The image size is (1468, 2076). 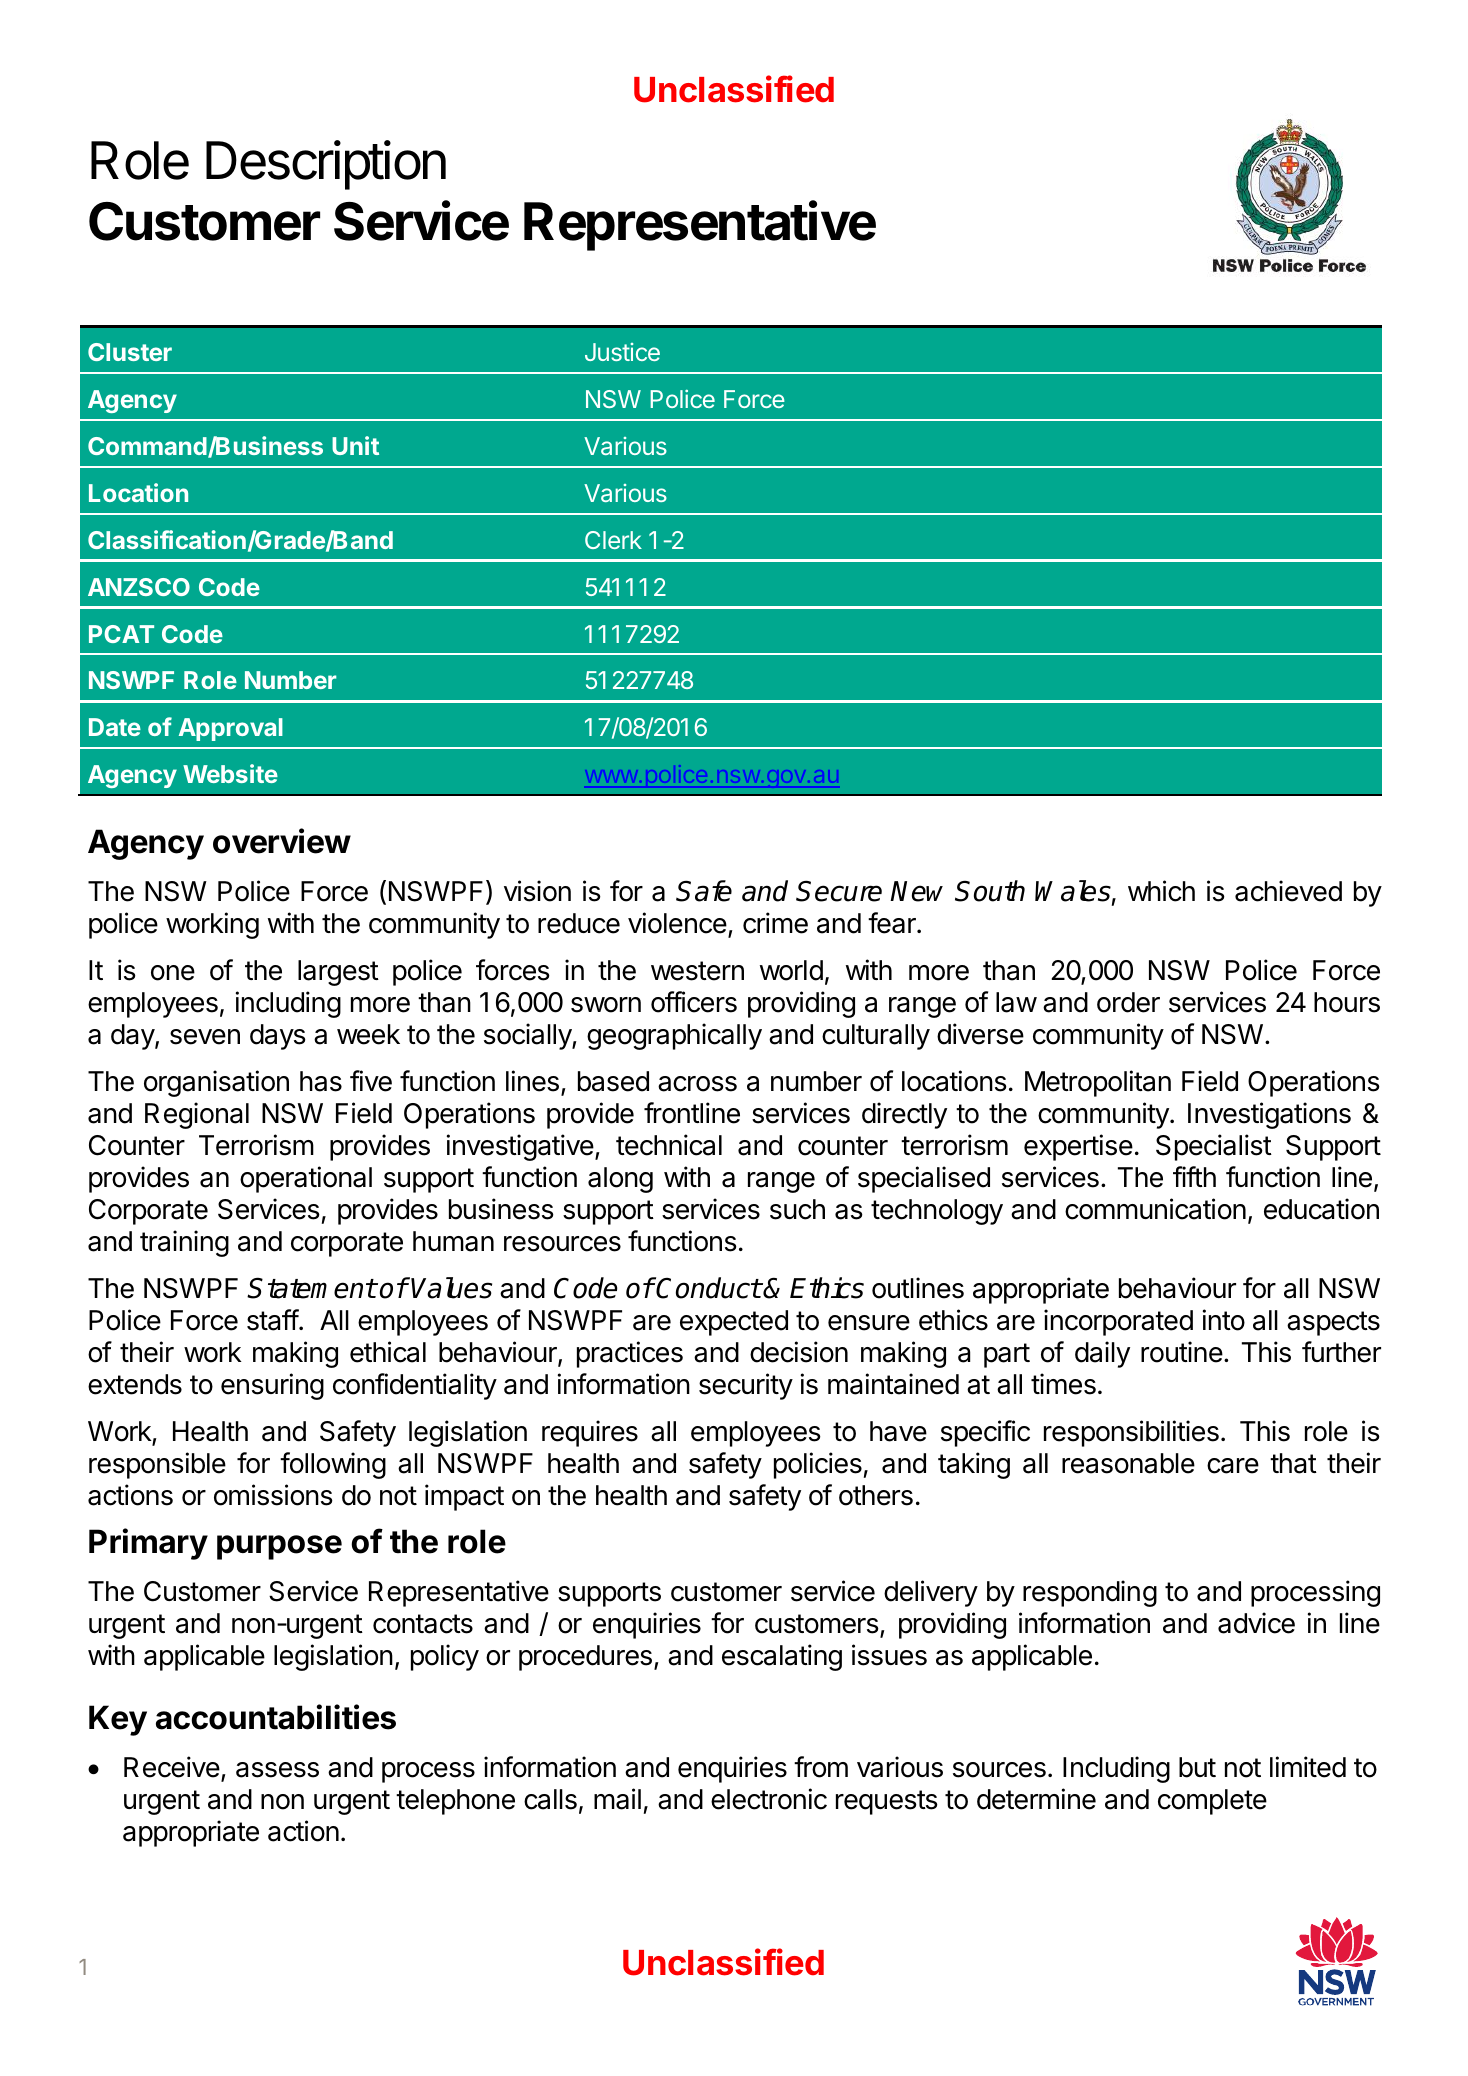 I want to click on Description, so click(x=326, y=165).
